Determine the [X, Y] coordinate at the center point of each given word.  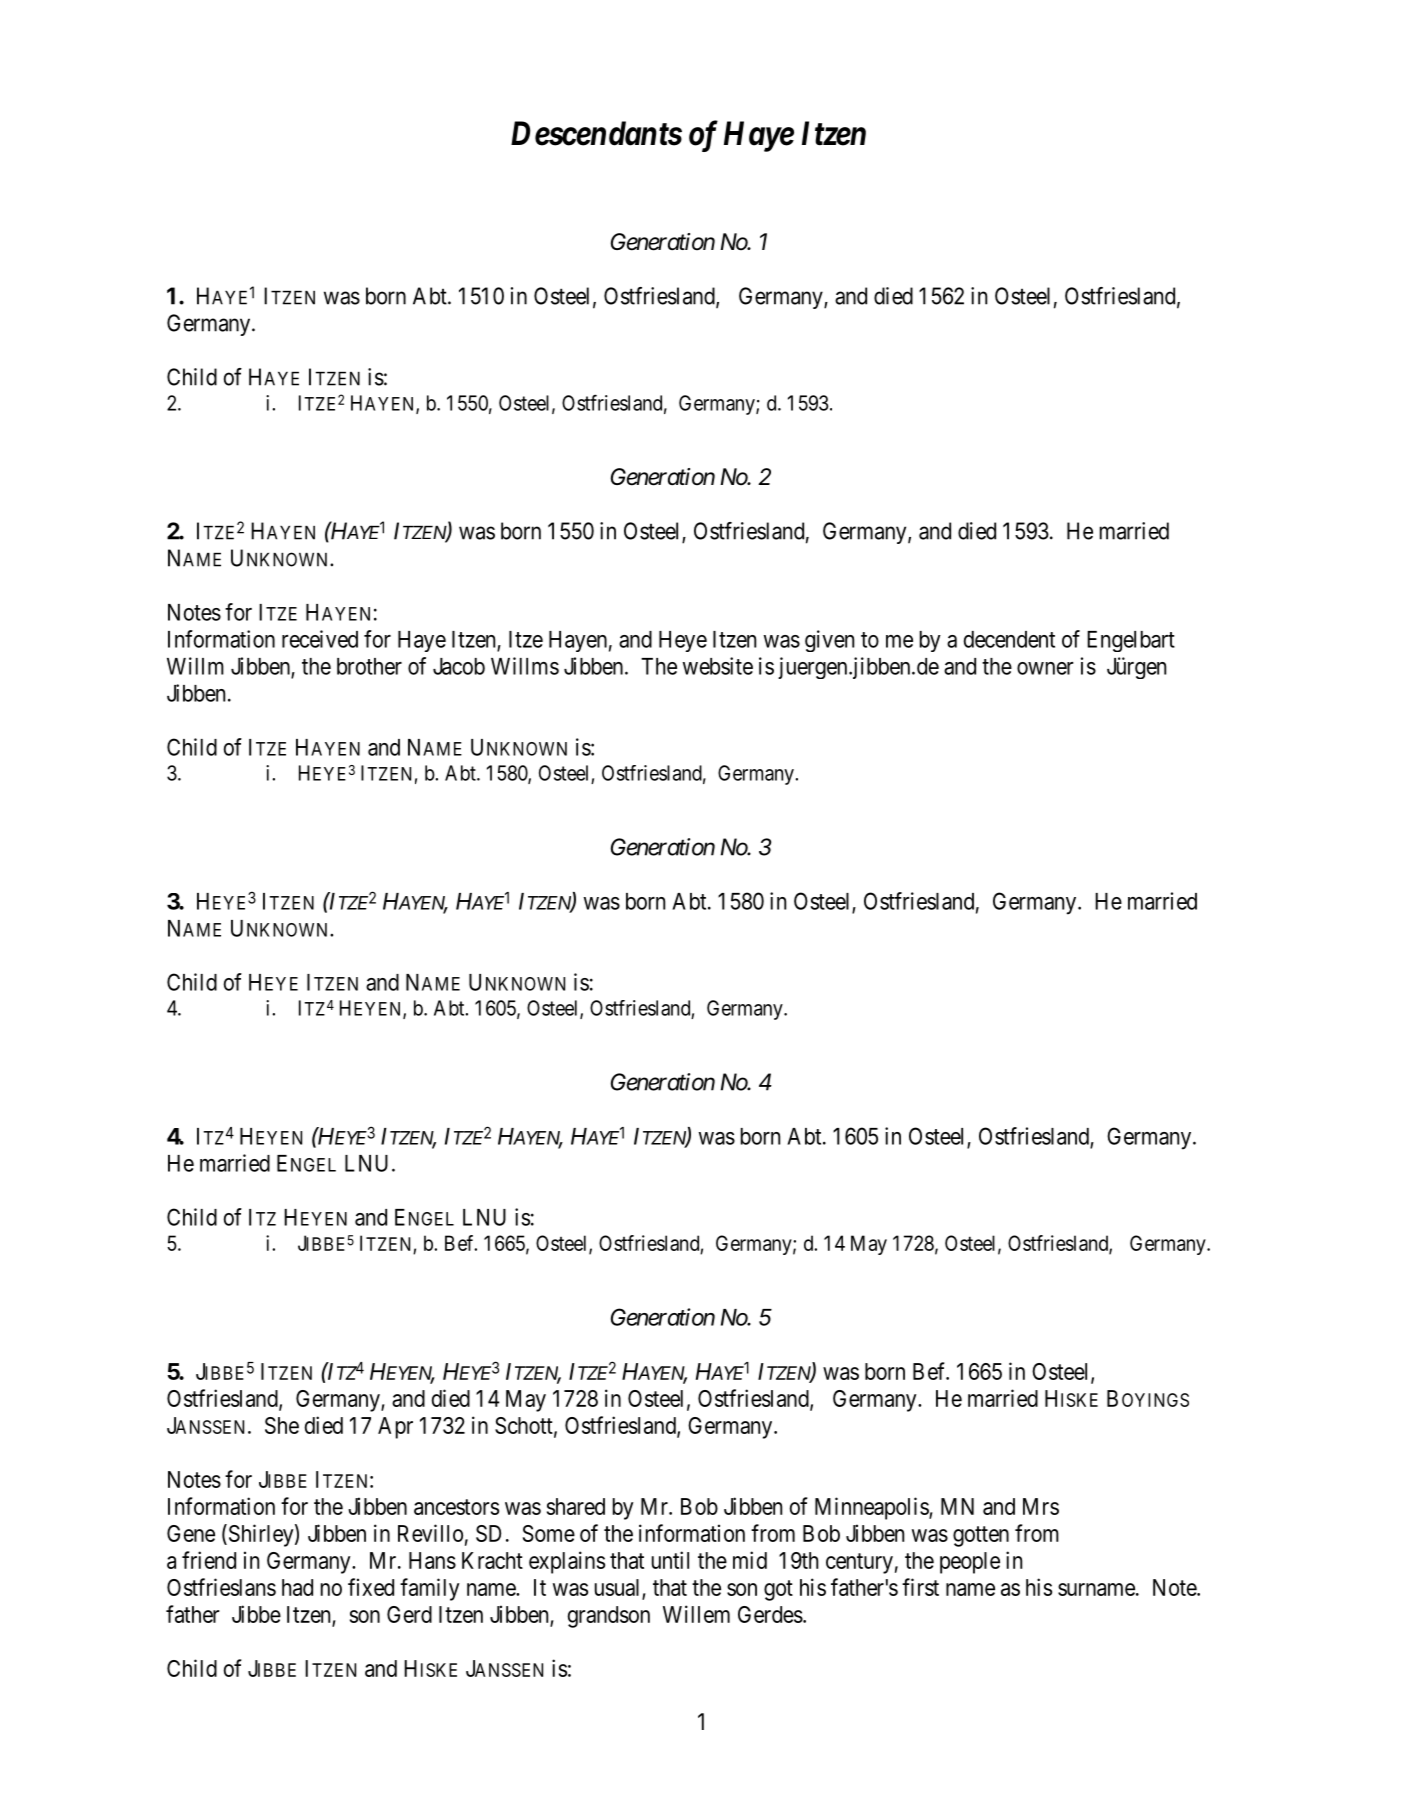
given [829, 641]
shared [576, 1506]
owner [1045, 668]
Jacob [459, 666]
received [320, 639]
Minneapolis [872, 1508]
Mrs [1041, 1506]
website [718, 666]
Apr [395, 1428]
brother [369, 666]
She [282, 1425]
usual [617, 1587]
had [297, 1587]
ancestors [456, 1507]
